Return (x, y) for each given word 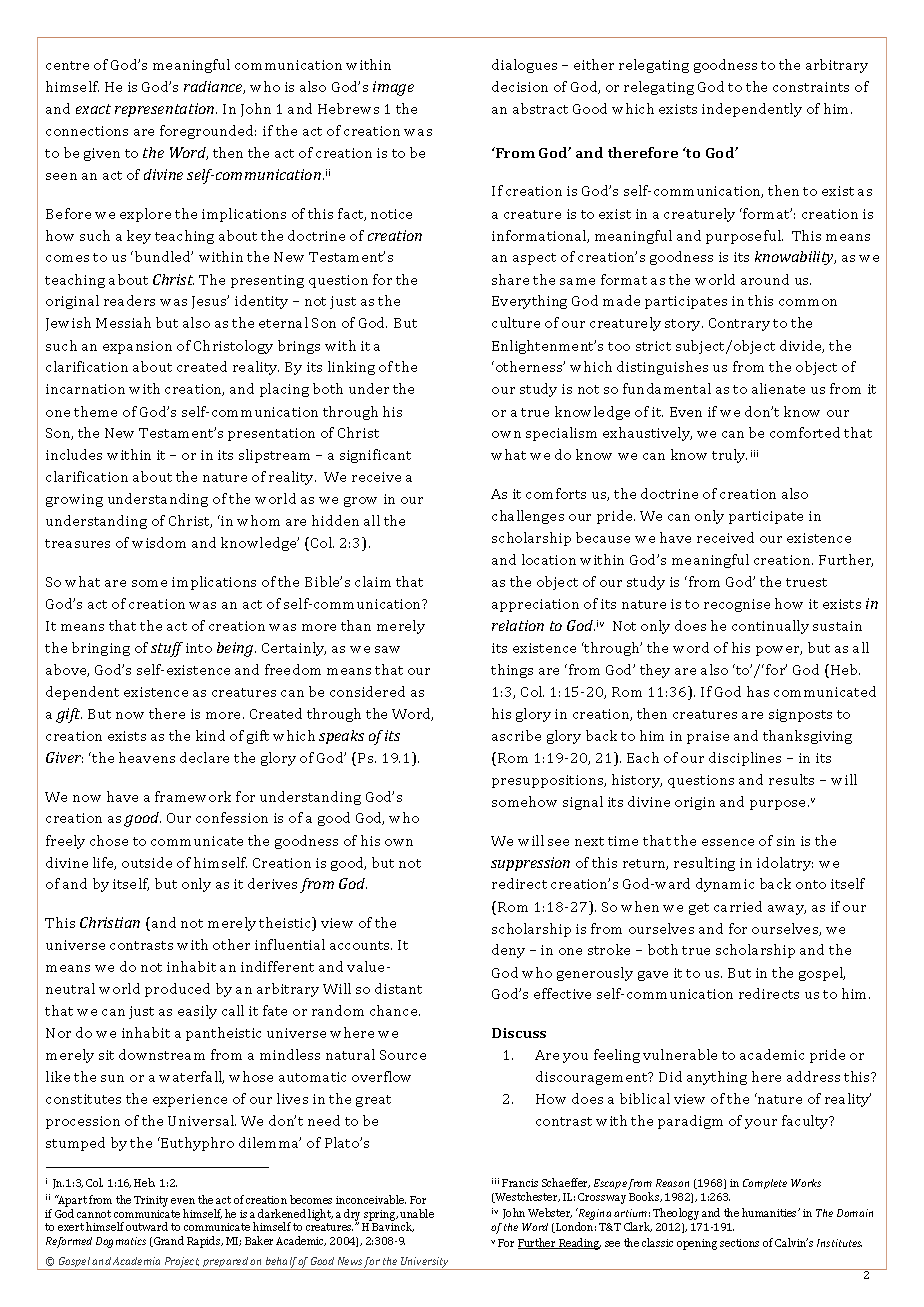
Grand (168, 1241)
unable (417, 1213)
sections (739, 1243)
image (393, 88)
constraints (811, 87)
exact (93, 109)
